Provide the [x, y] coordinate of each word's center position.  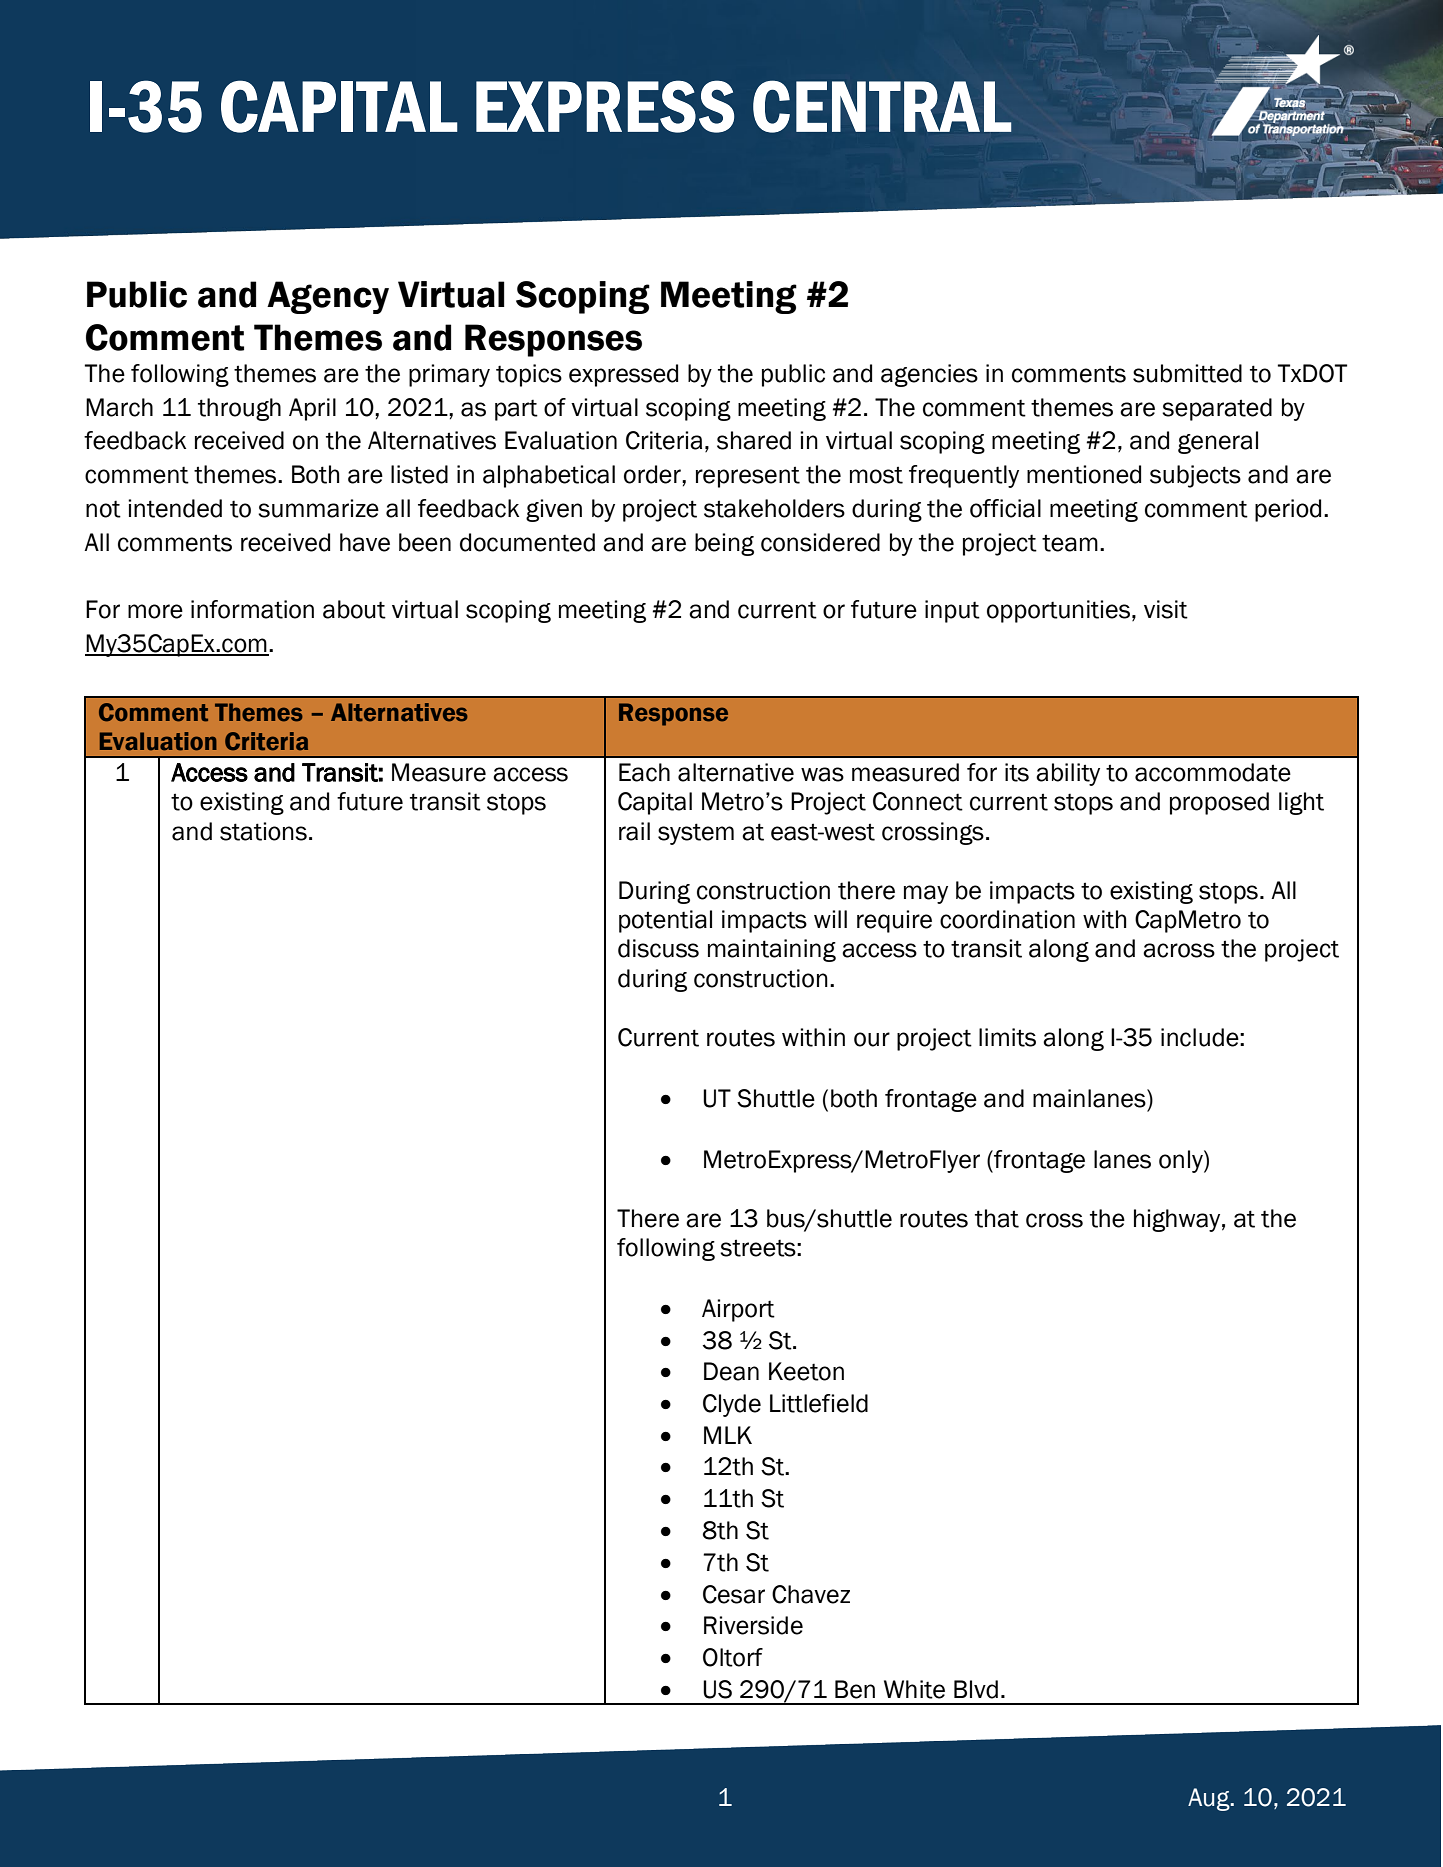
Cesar [734, 1594]
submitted [1187, 373]
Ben [855, 1689]
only [1182, 1161]
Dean [731, 1371]
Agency [328, 297]
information [252, 609]
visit [1166, 609]
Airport [738, 1310]
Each [644, 772]
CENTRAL [882, 106]
